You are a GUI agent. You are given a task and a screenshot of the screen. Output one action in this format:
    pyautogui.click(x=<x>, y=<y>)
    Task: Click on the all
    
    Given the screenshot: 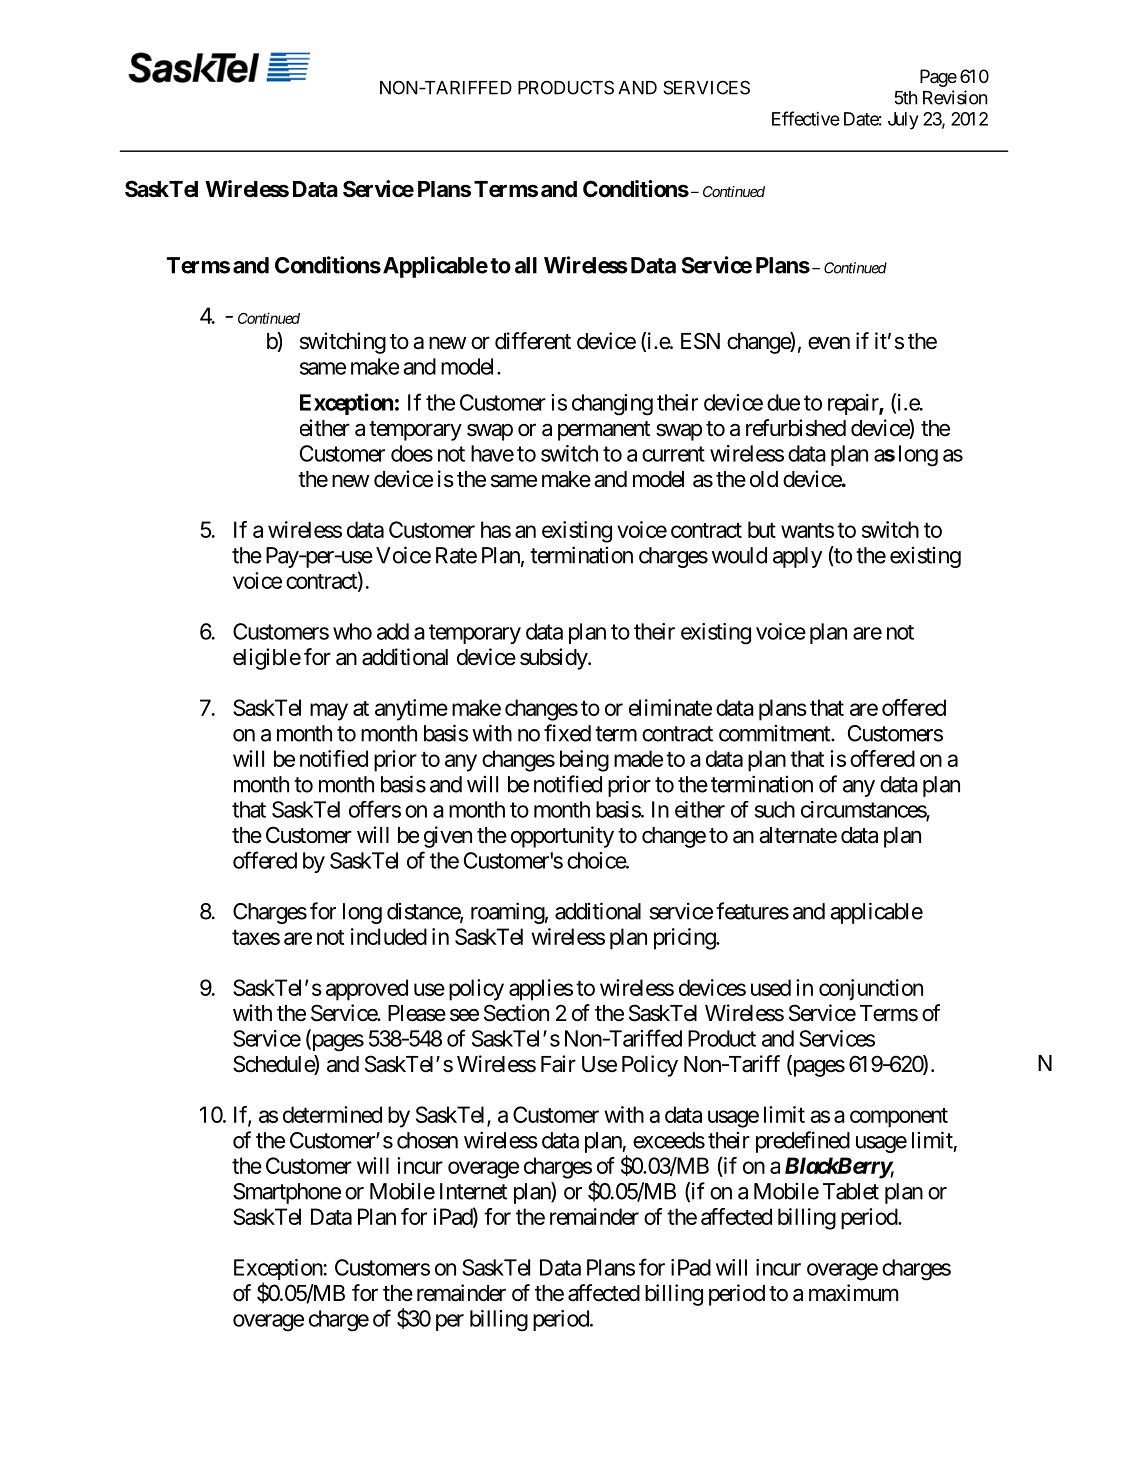 What is the action you would take?
    pyautogui.click(x=526, y=265)
